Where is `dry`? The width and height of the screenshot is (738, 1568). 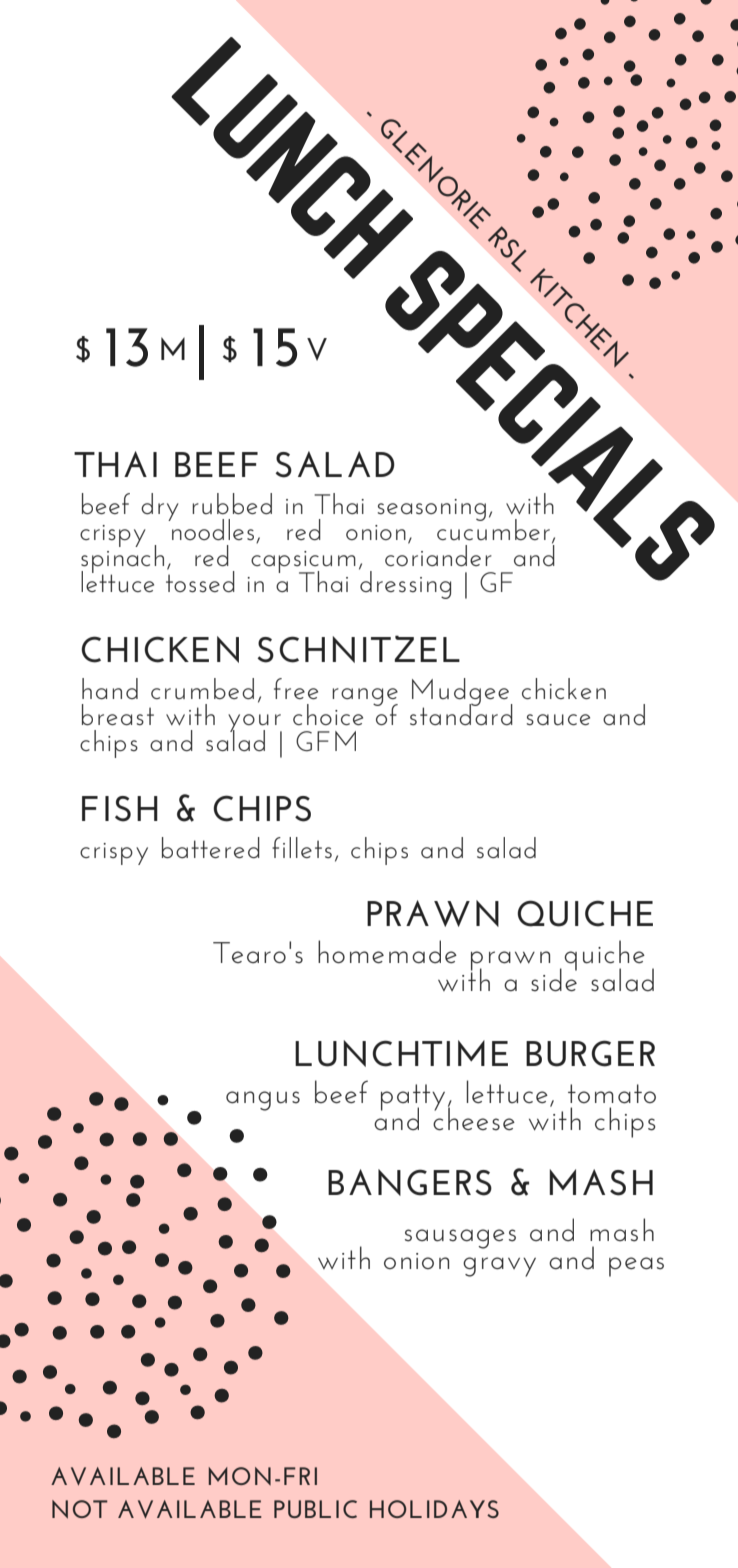 dry is located at coordinates (160, 507).
